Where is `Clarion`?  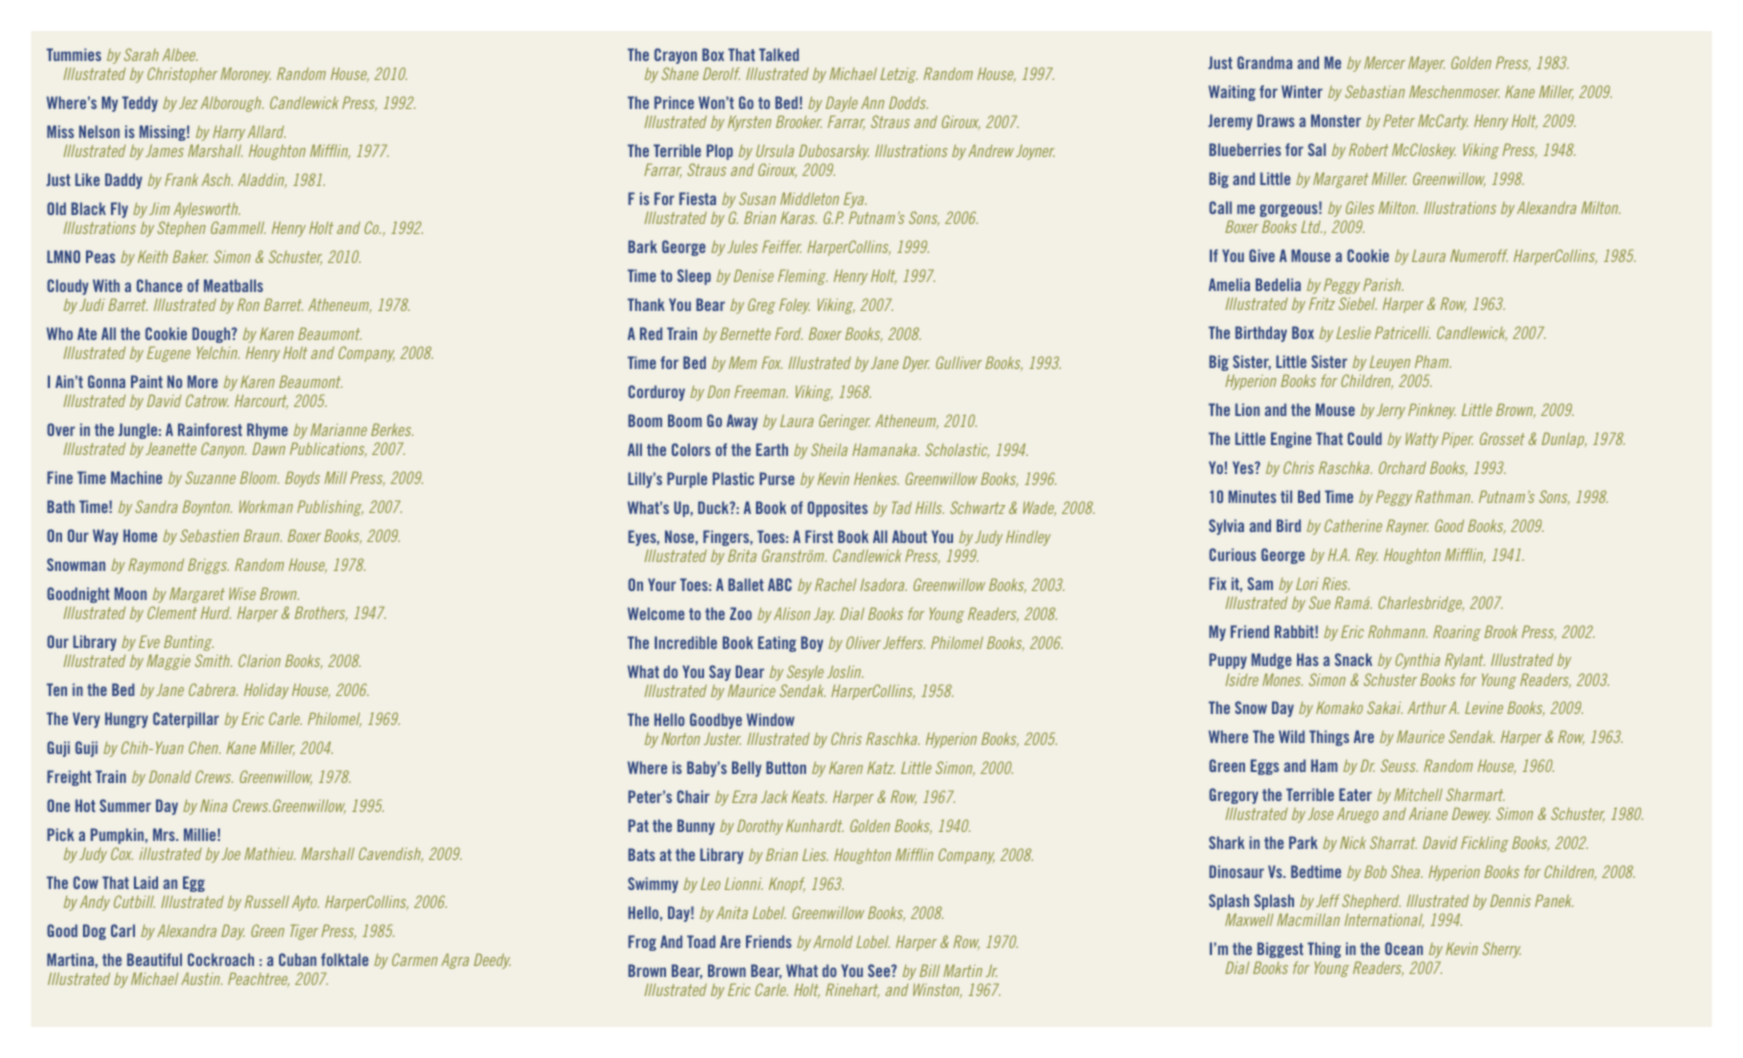 Clarion is located at coordinates (259, 660).
